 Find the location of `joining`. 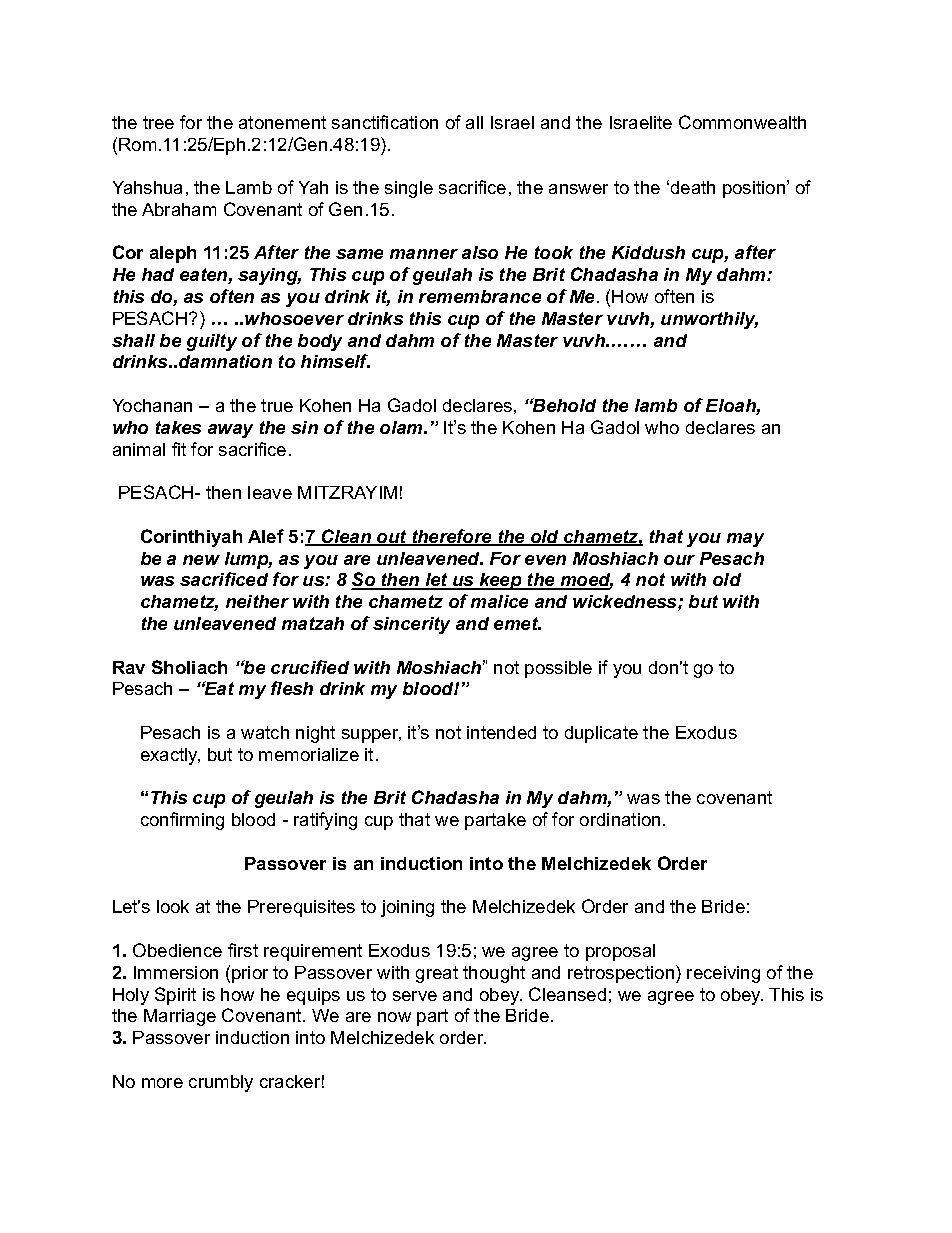

joining is located at coordinates (407, 908).
